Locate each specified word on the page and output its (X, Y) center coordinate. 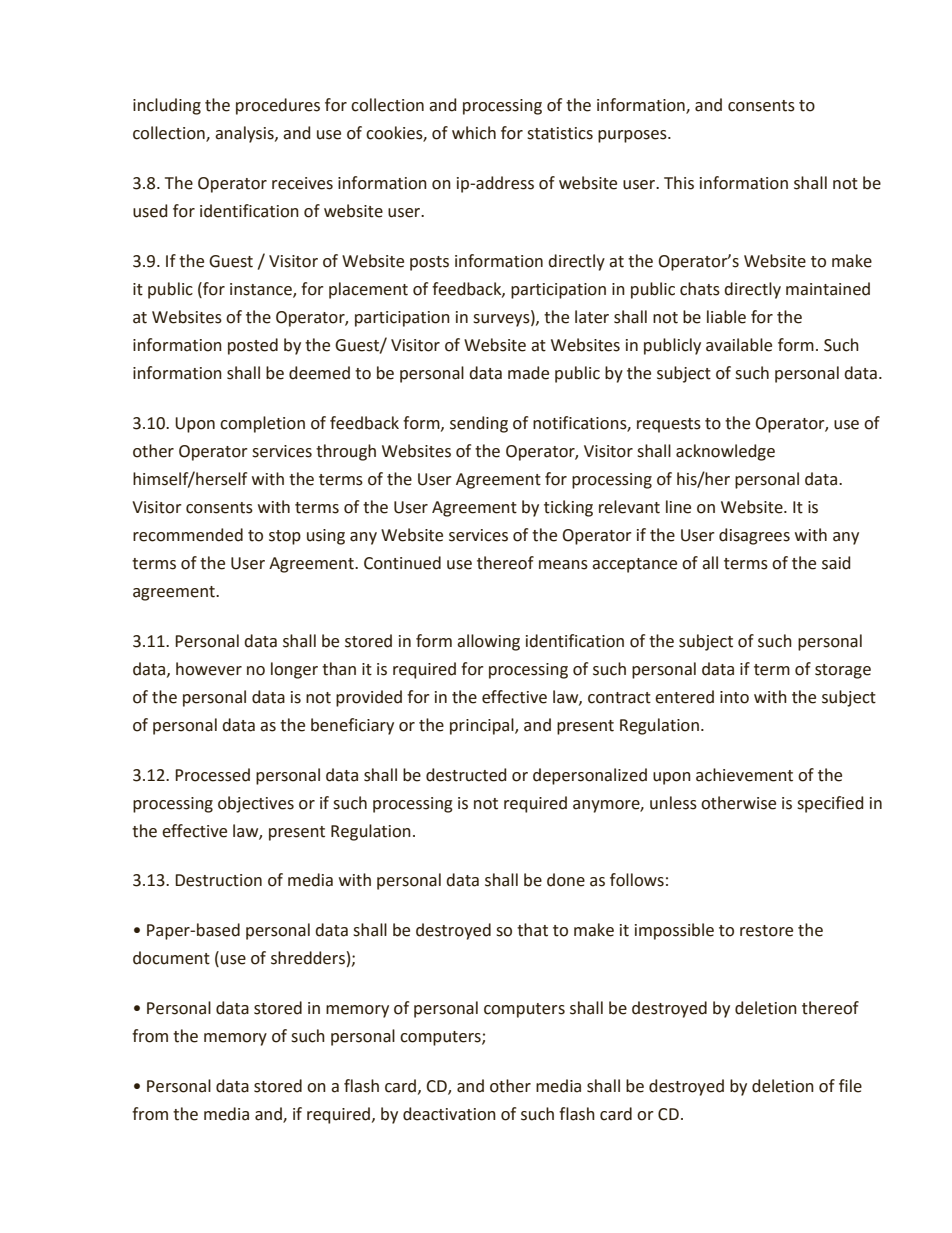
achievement (744, 775)
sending (479, 424)
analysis (245, 134)
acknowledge (725, 452)
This (679, 183)
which (474, 133)
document (171, 958)
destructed (466, 775)
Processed (212, 775)
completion (262, 424)
